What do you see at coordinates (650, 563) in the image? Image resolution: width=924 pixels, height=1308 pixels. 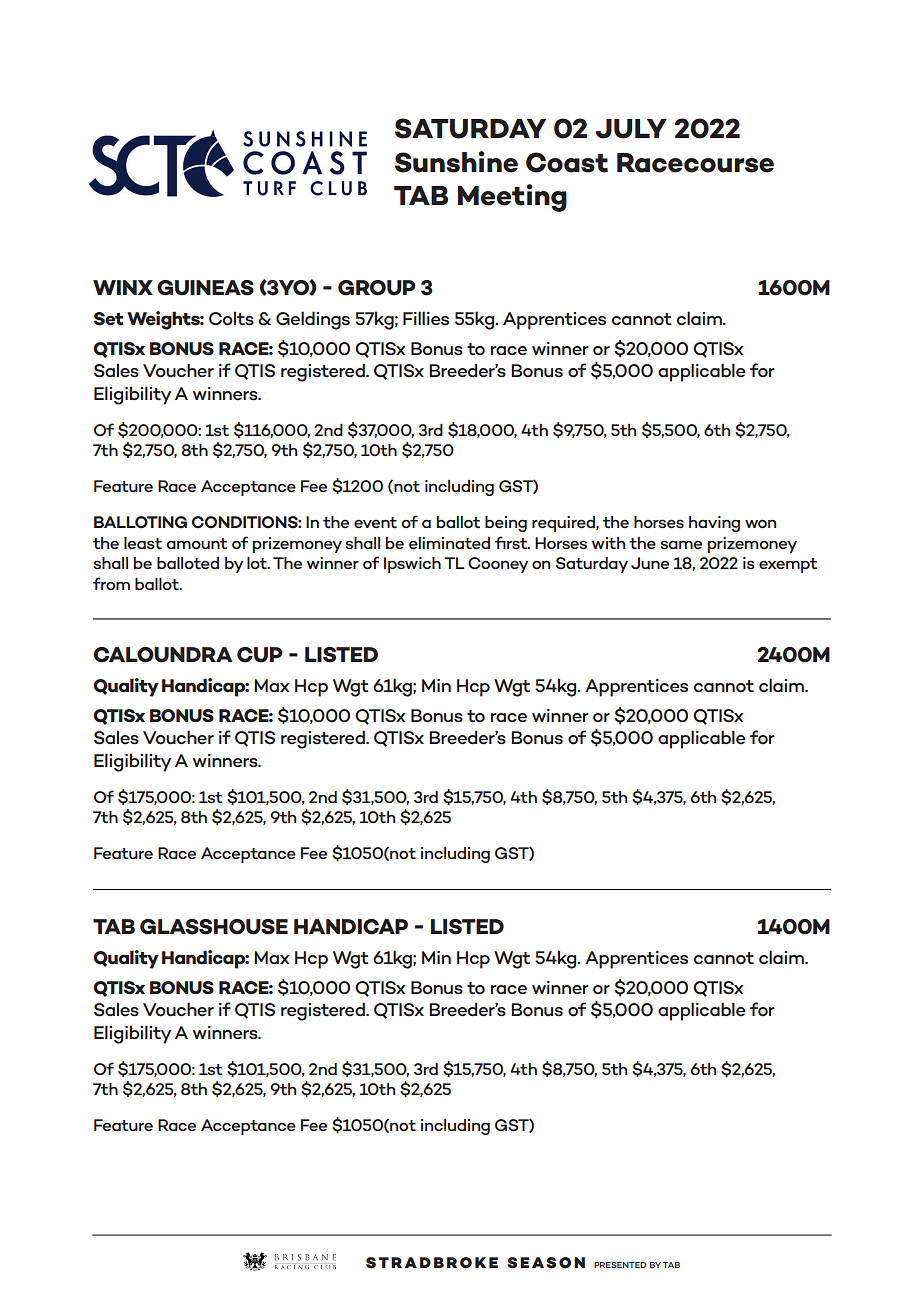 I see `June` at bounding box center [650, 563].
